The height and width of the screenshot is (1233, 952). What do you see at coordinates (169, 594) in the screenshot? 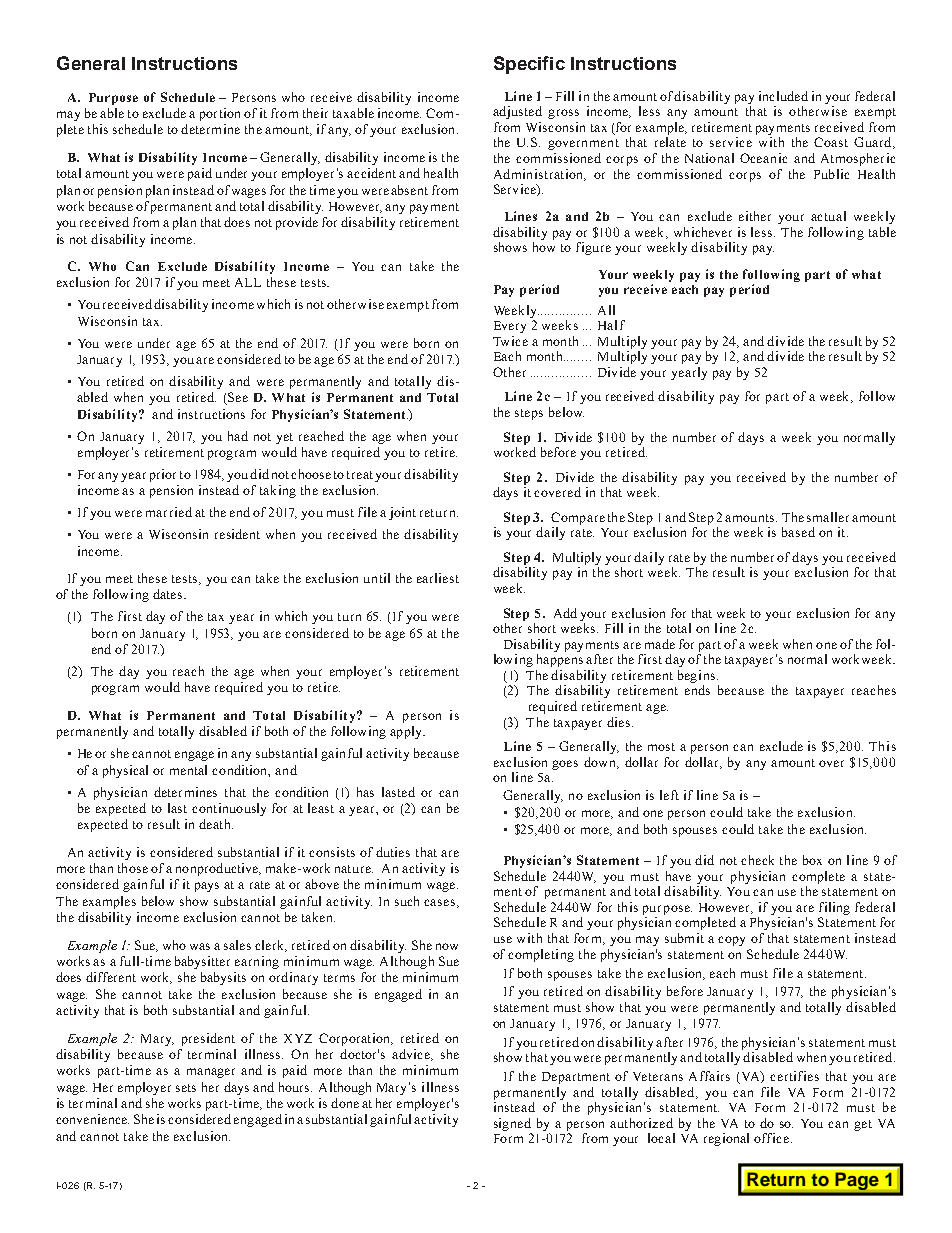
I see `dates` at bounding box center [169, 594].
